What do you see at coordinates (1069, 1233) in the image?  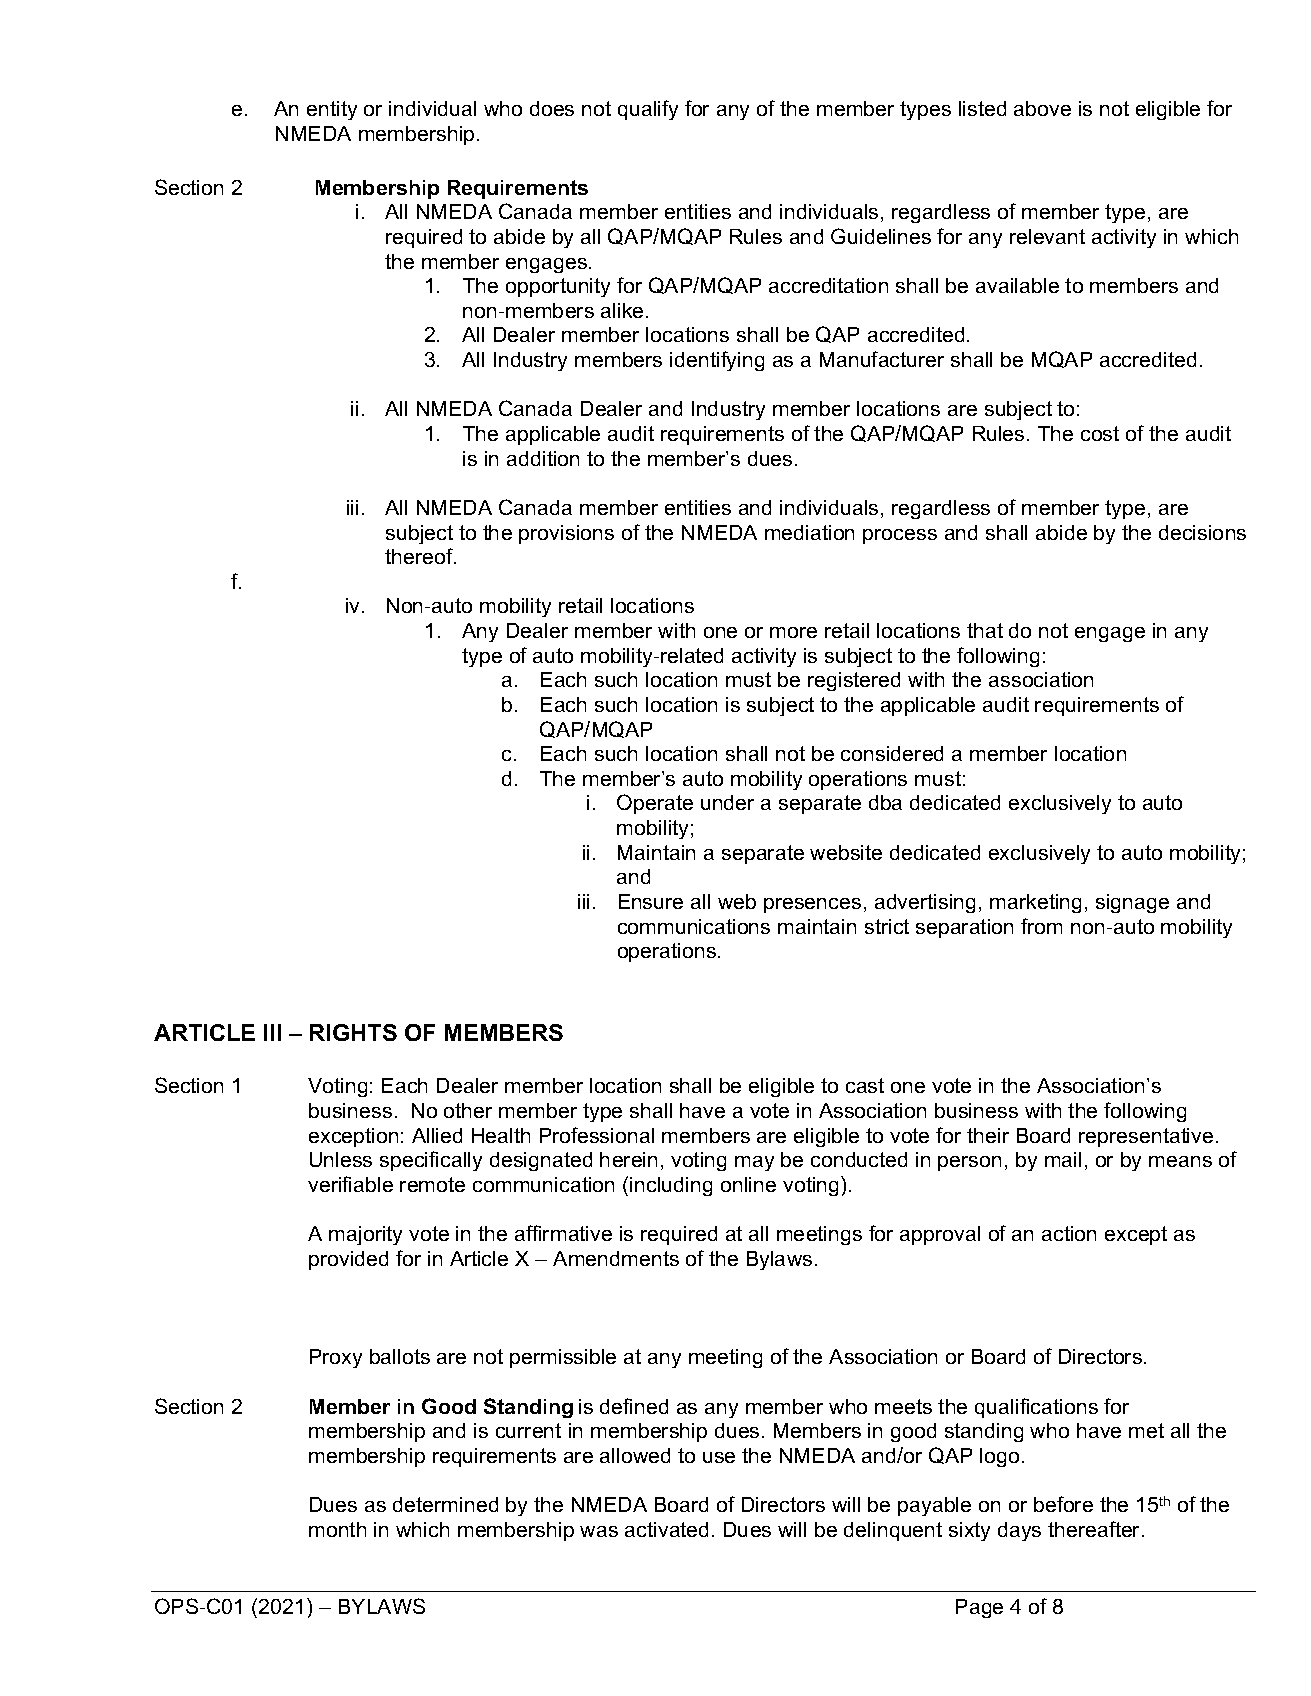 I see `action` at bounding box center [1069, 1233].
